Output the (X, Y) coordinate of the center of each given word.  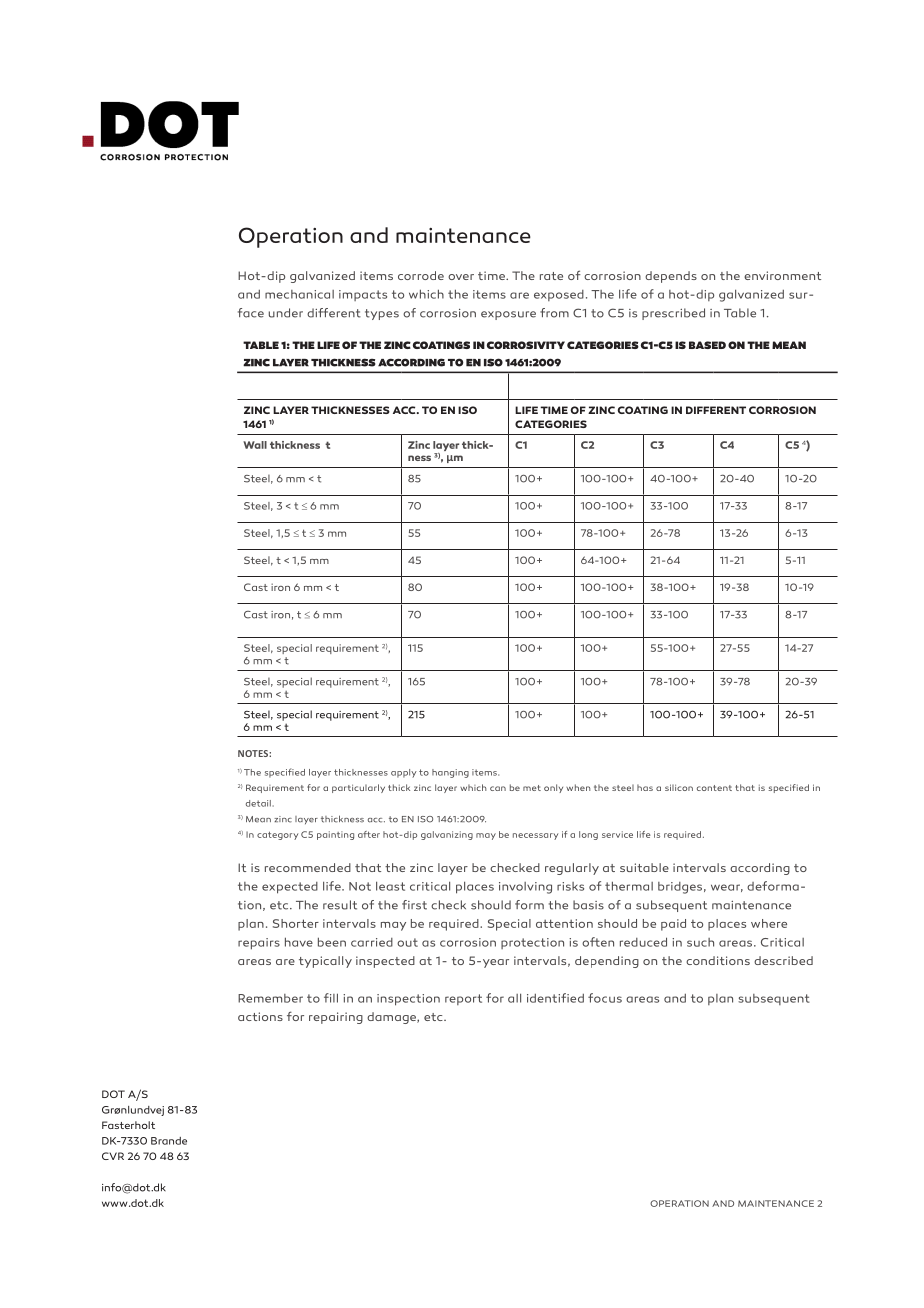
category (277, 835)
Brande (169, 1141)
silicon (679, 787)
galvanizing (447, 835)
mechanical (299, 294)
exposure (508, 315)
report (463, 999)
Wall (255, 445)
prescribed (673, 314)
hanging (450, 773)
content (714, 788)
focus (605, 998)
